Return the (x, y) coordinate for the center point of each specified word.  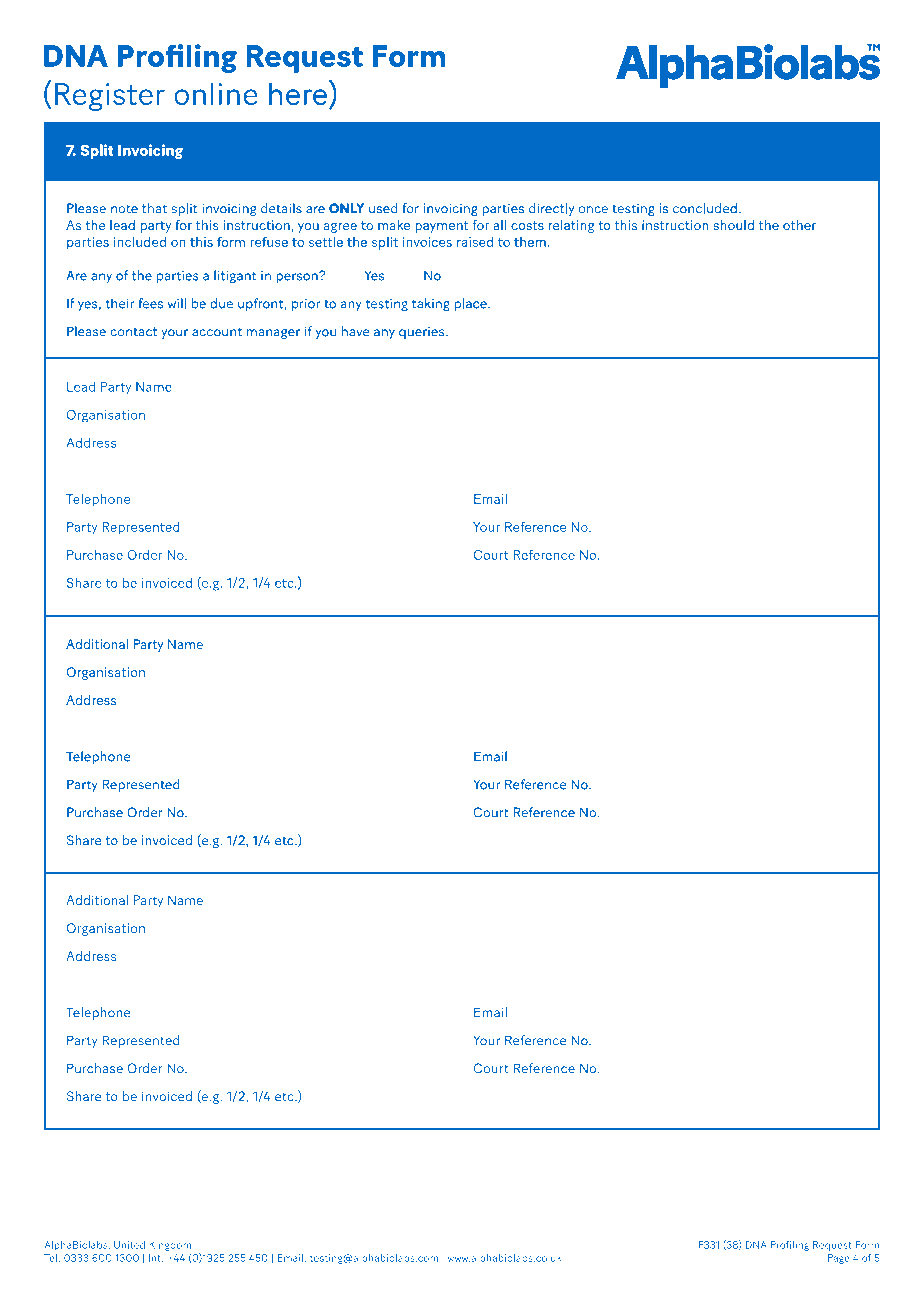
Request (832, 1246)
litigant (235, 276)
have (355, 331)
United (129, 1245)
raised (475, 242)
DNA (756, 1245)
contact (134, 332)
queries (423, 333)
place (472, 304)
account (217, 332)
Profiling (790, 1246)
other (799, 225)
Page (839, 1259)
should (733, 225)
